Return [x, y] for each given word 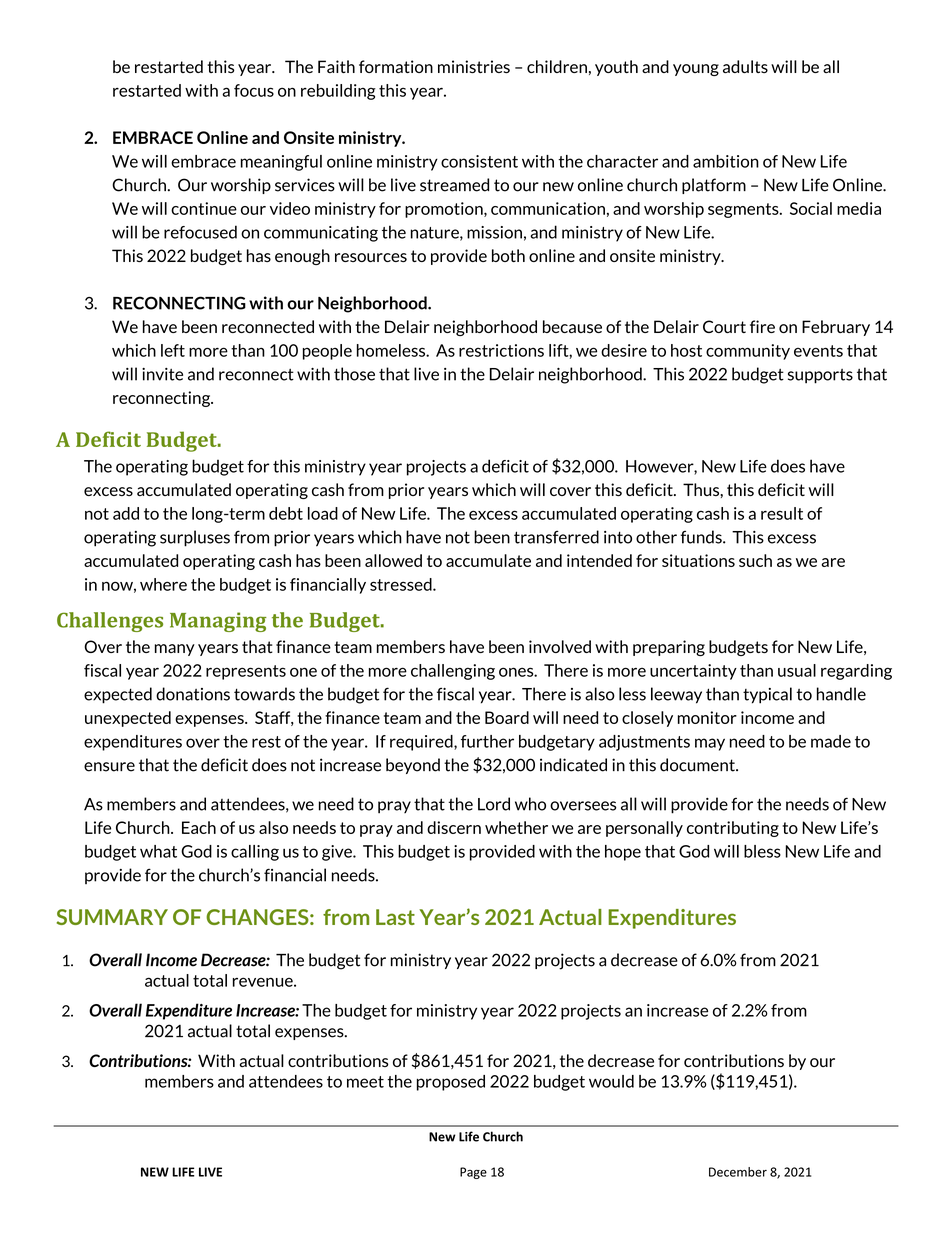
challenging [453, 672]
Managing [218, 622]
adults [745, 66]
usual [797, 670]
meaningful [281, 163]
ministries [474, 66]
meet [365, 1082]
